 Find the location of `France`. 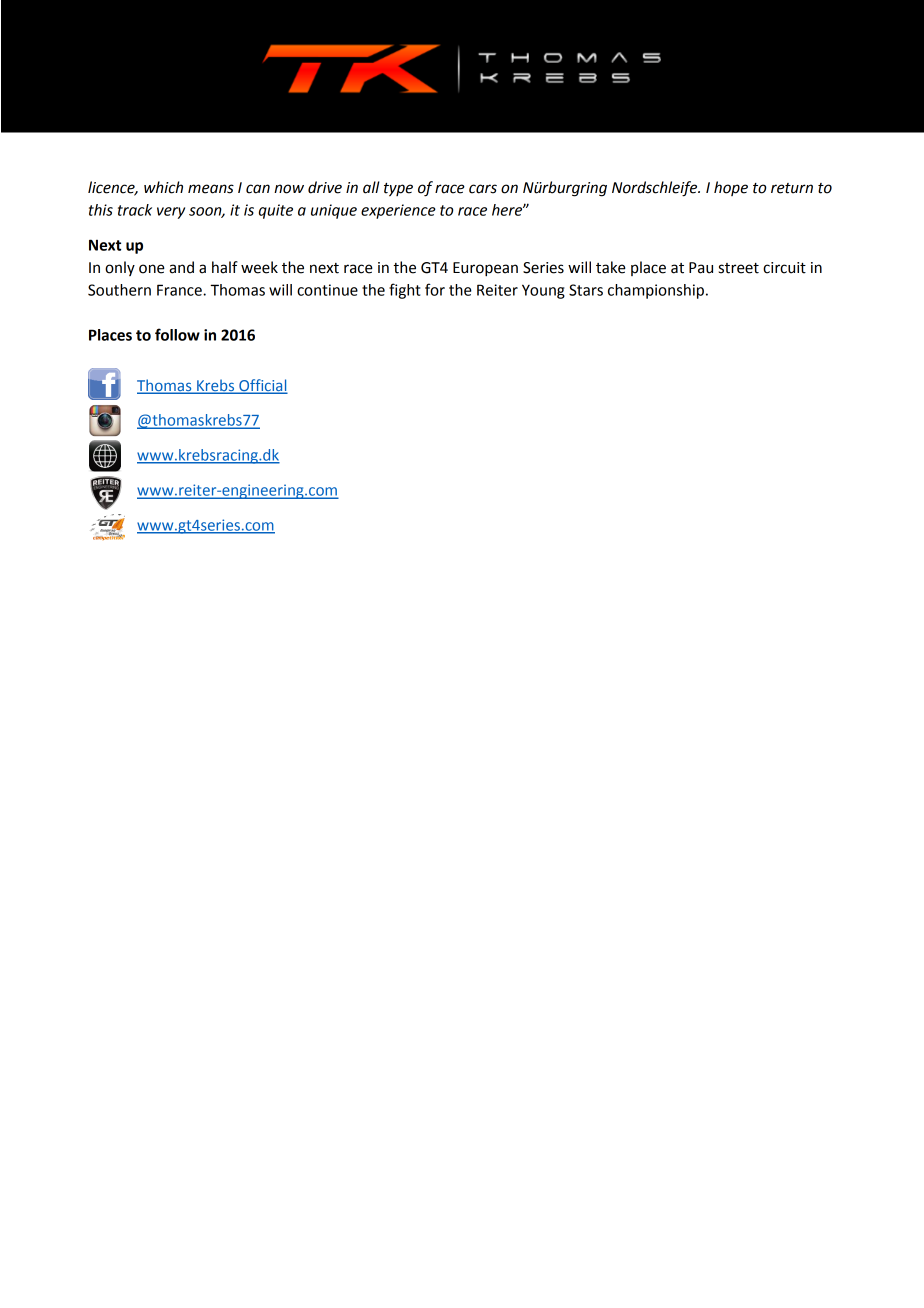

France is located at coordinates (180, 290).
